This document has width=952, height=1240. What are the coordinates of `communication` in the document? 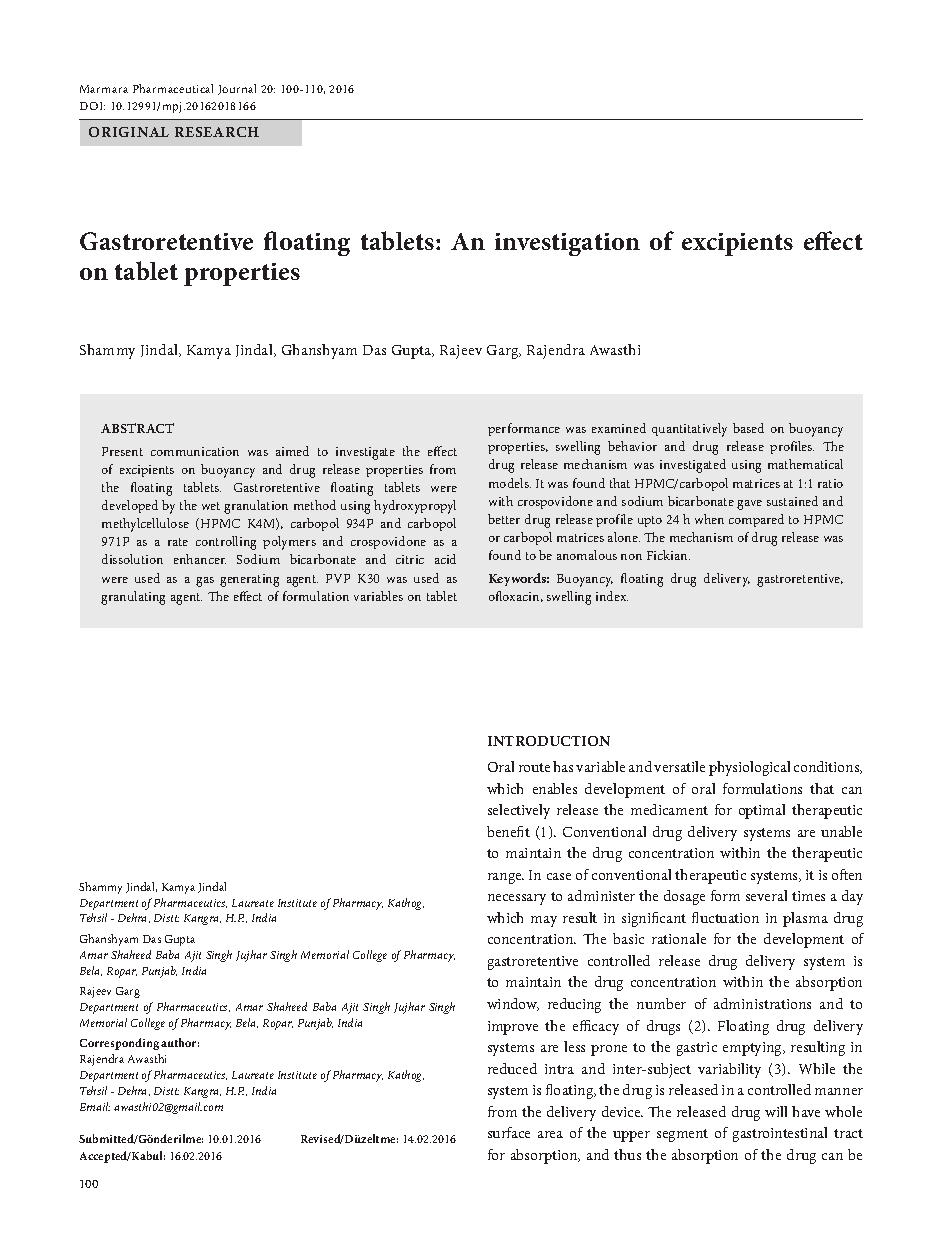 It's located at (195, 451).
